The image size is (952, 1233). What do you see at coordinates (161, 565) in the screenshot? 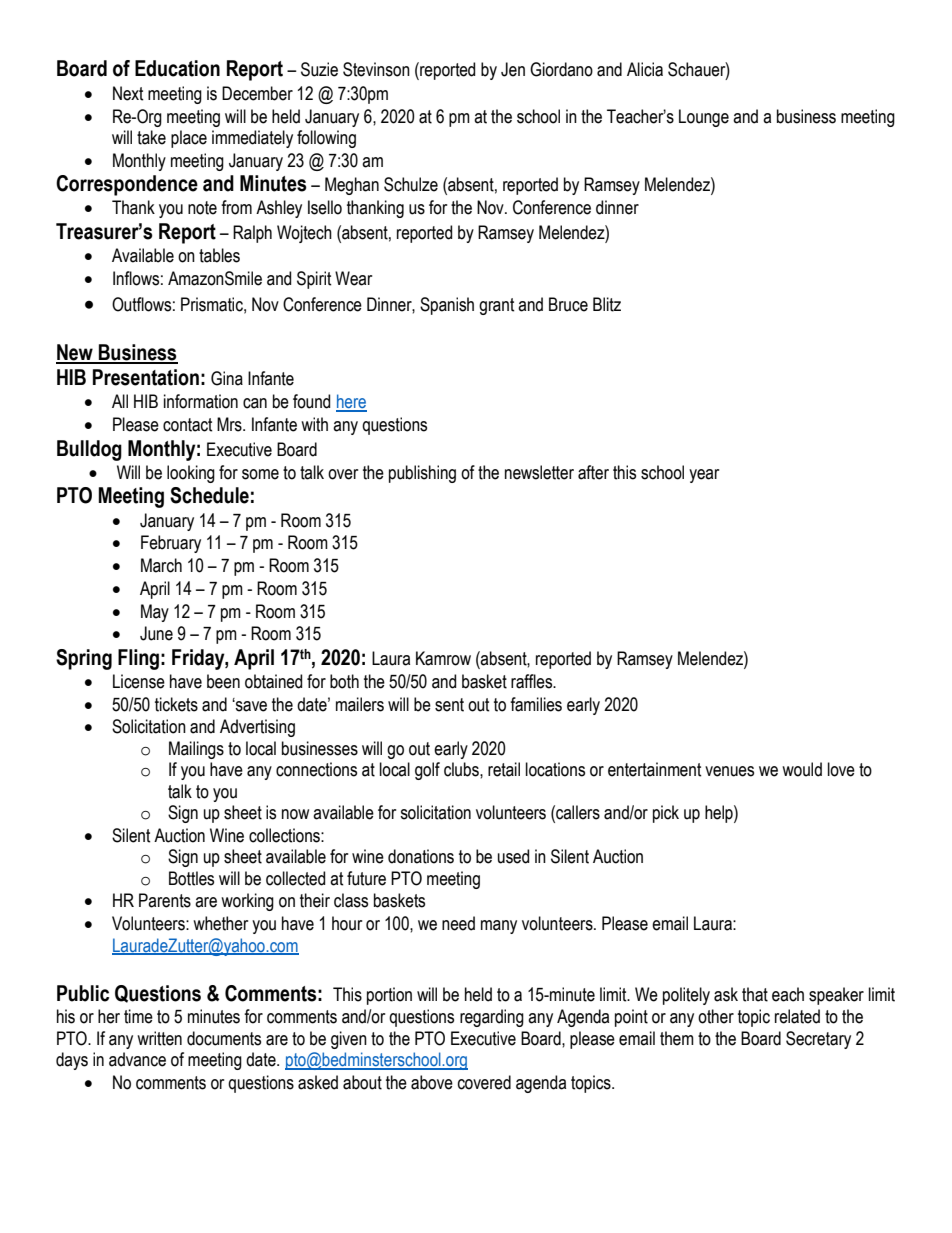
I see `March` at bounding box center [161, 565].
